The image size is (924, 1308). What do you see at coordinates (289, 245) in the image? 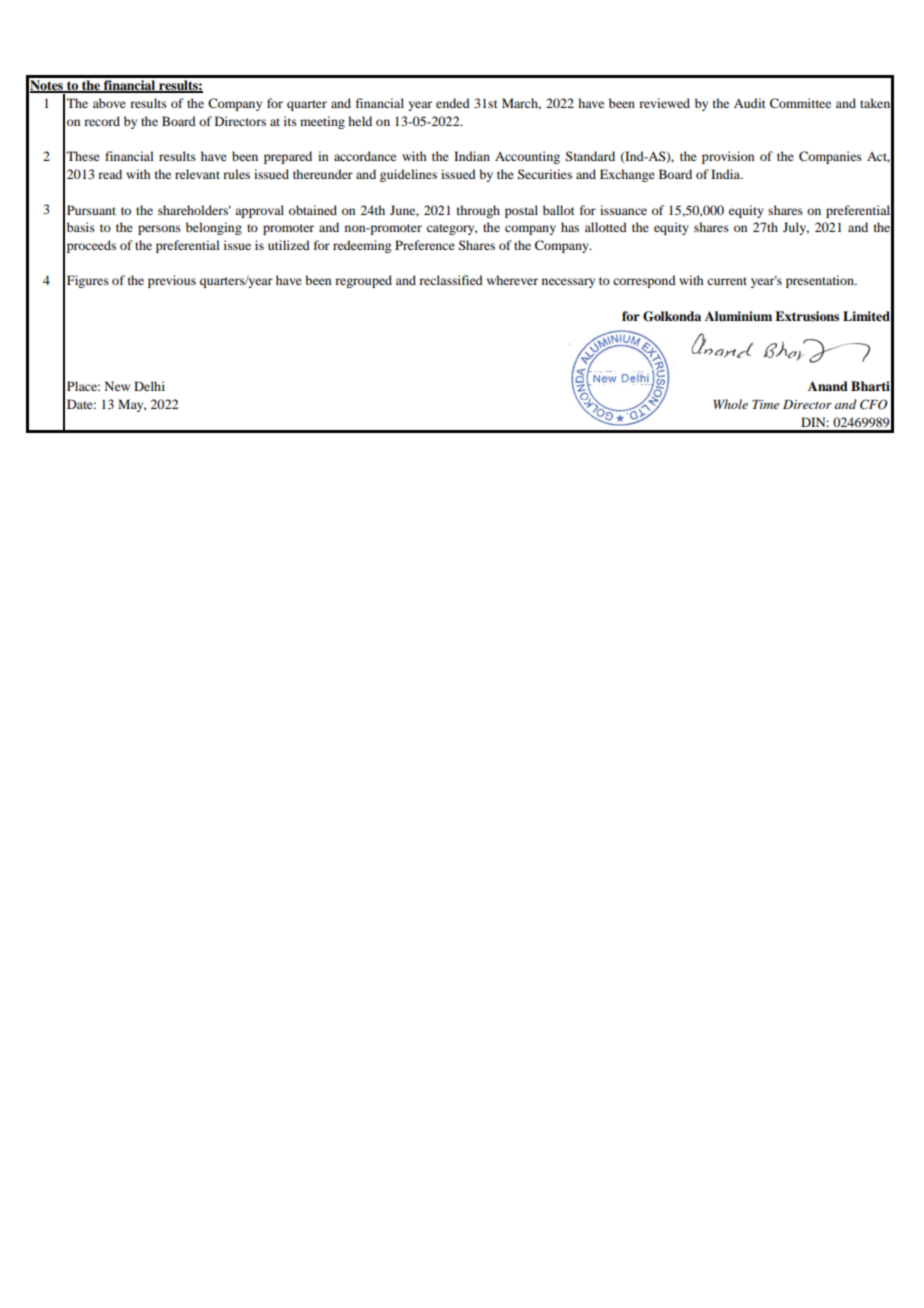
I see `utilized` at bounding box center [289, 245].
